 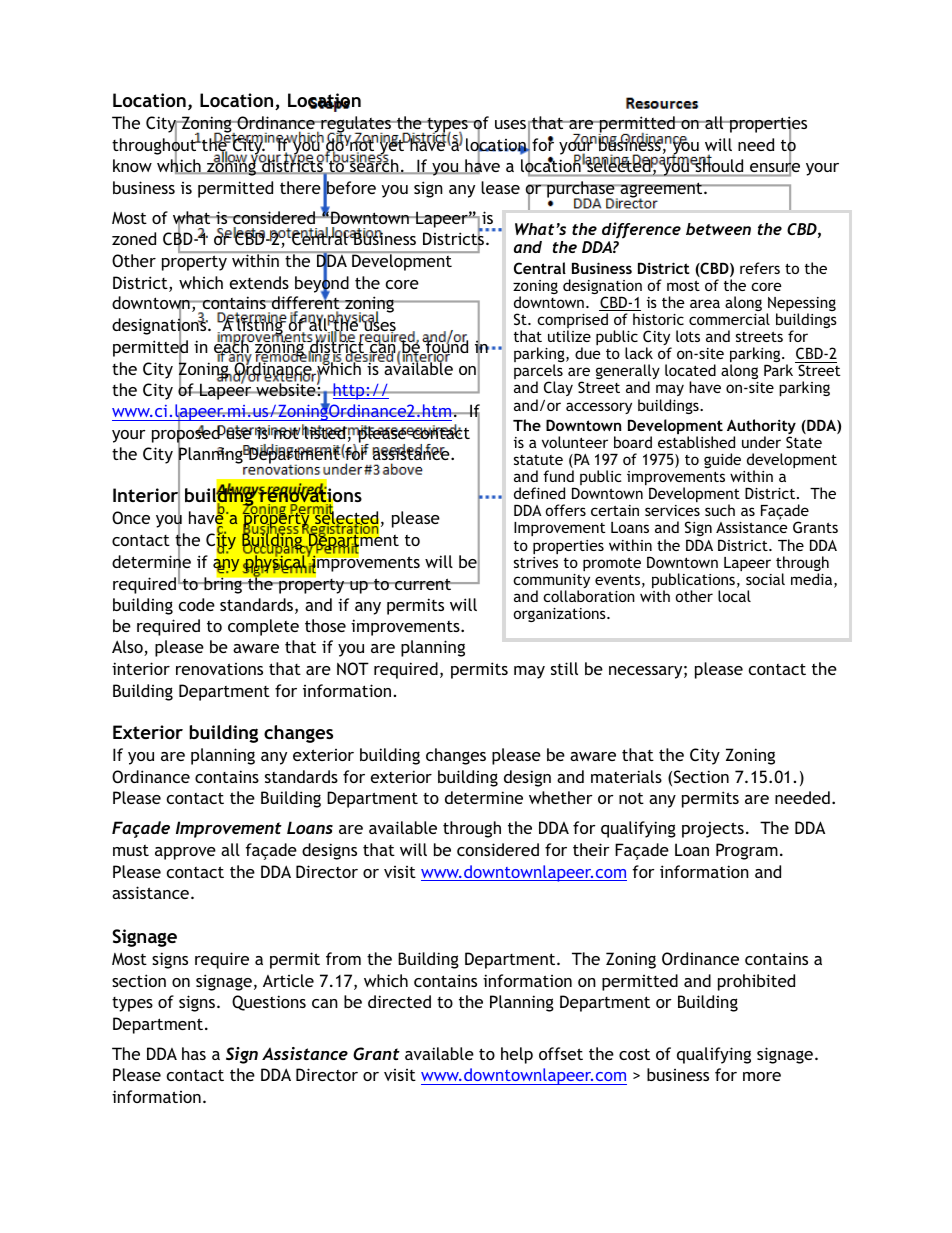 I want to click on local, so click(x=734, y=596).
